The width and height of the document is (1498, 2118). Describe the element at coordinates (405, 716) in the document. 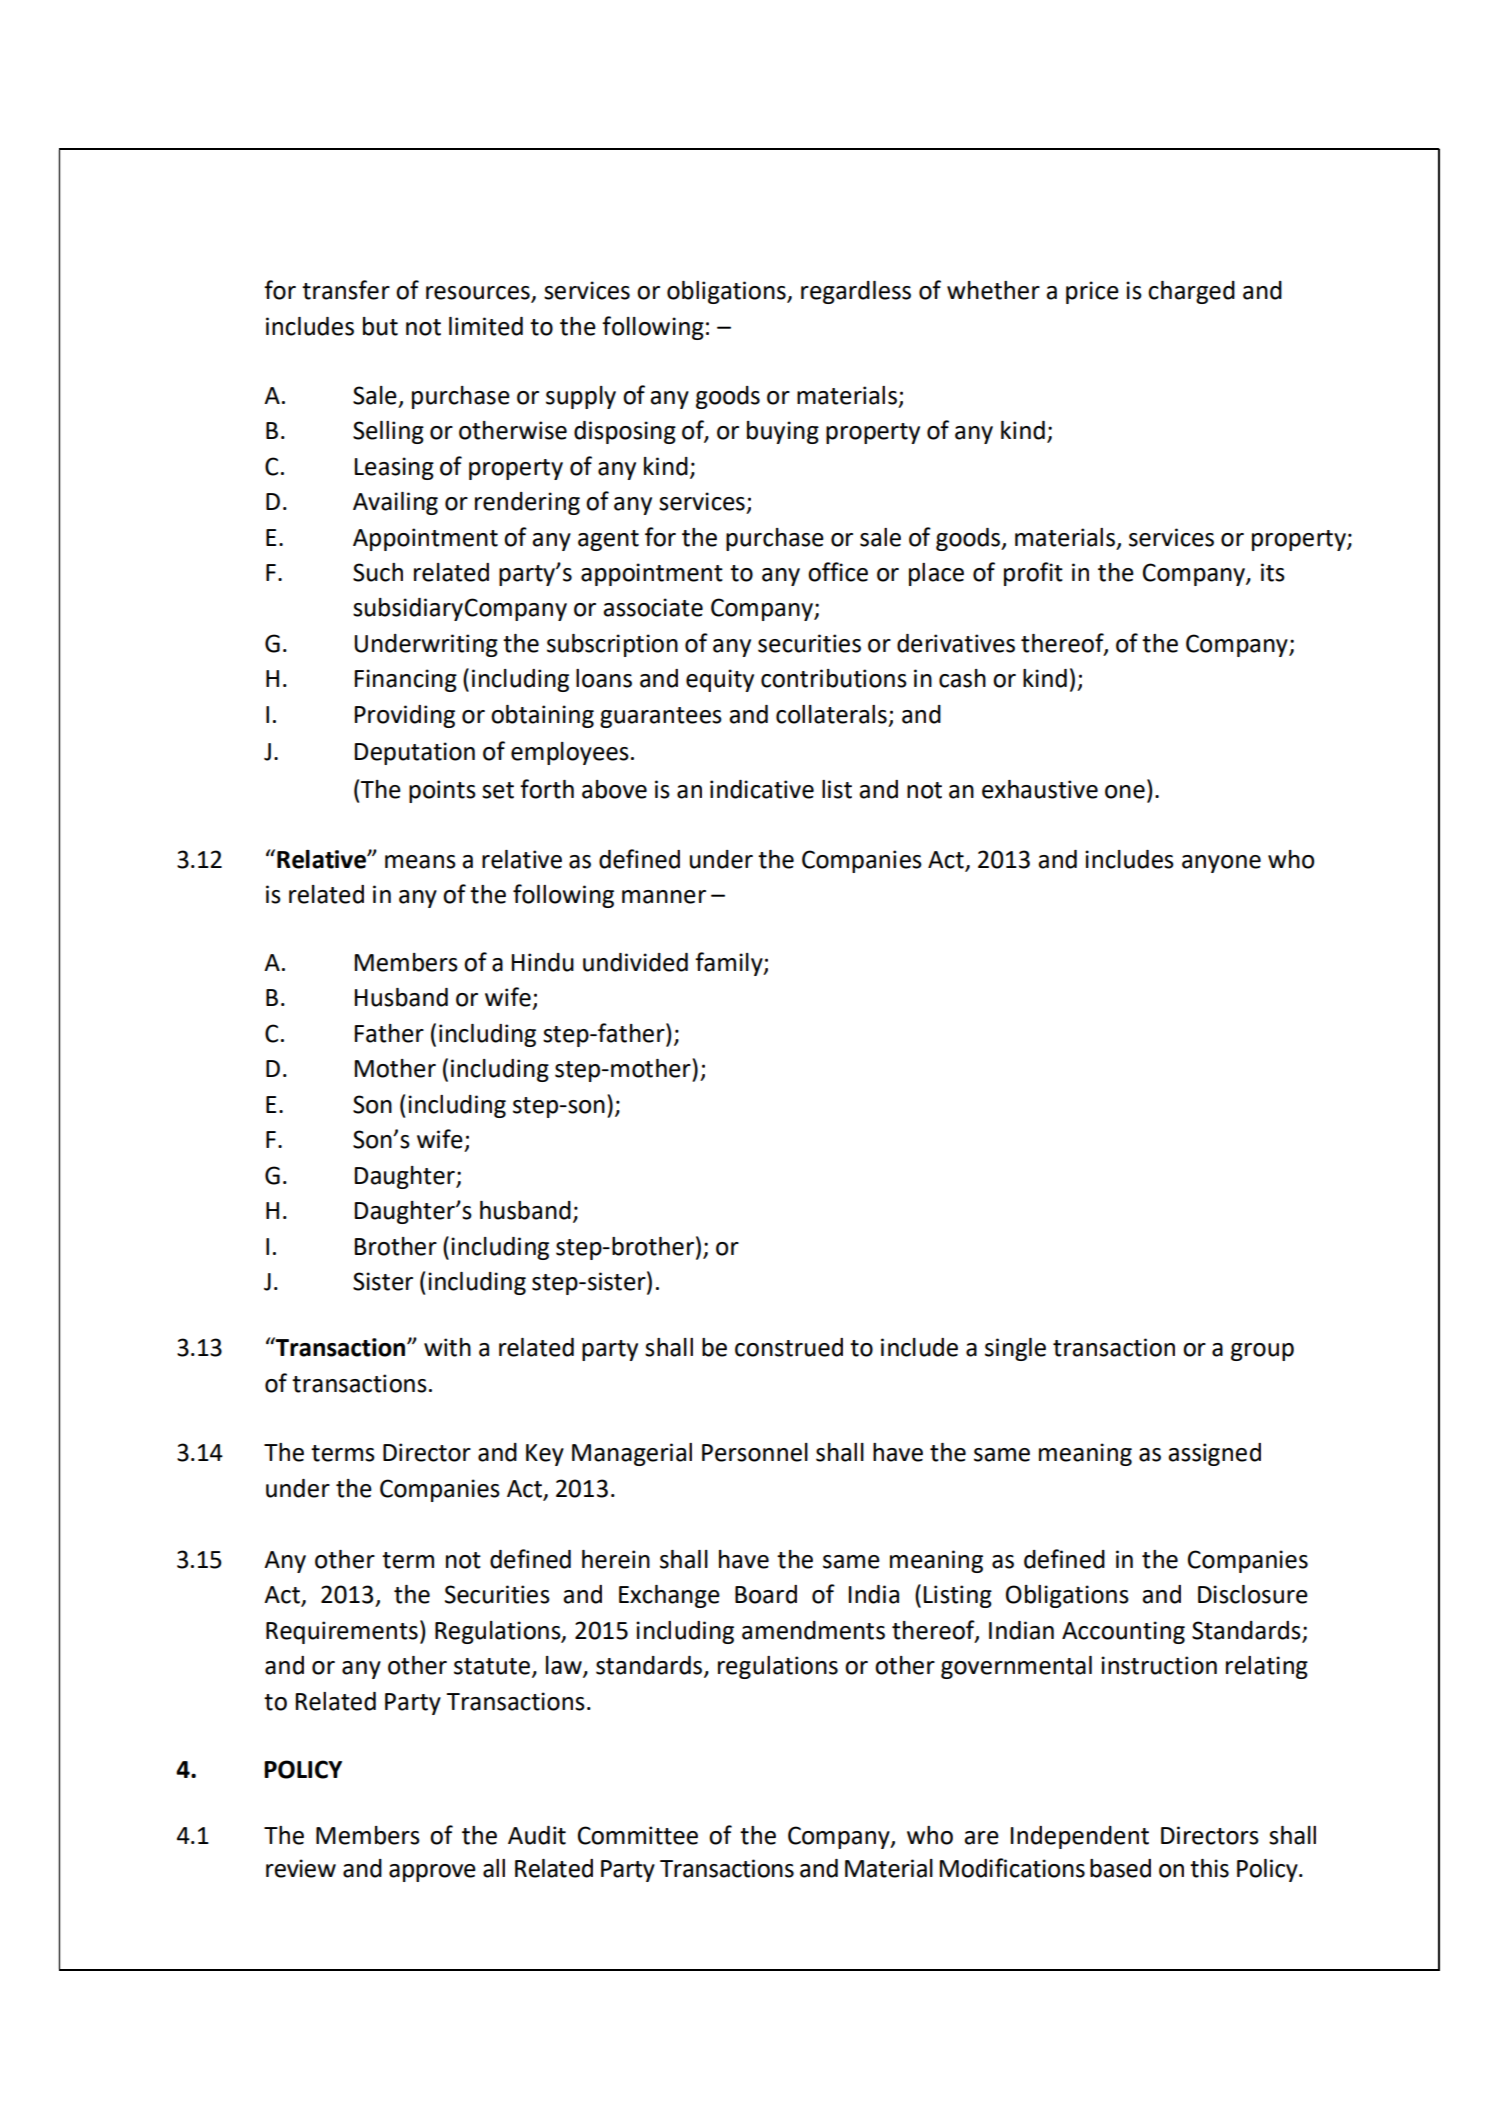

I see `Providing` at that location.
